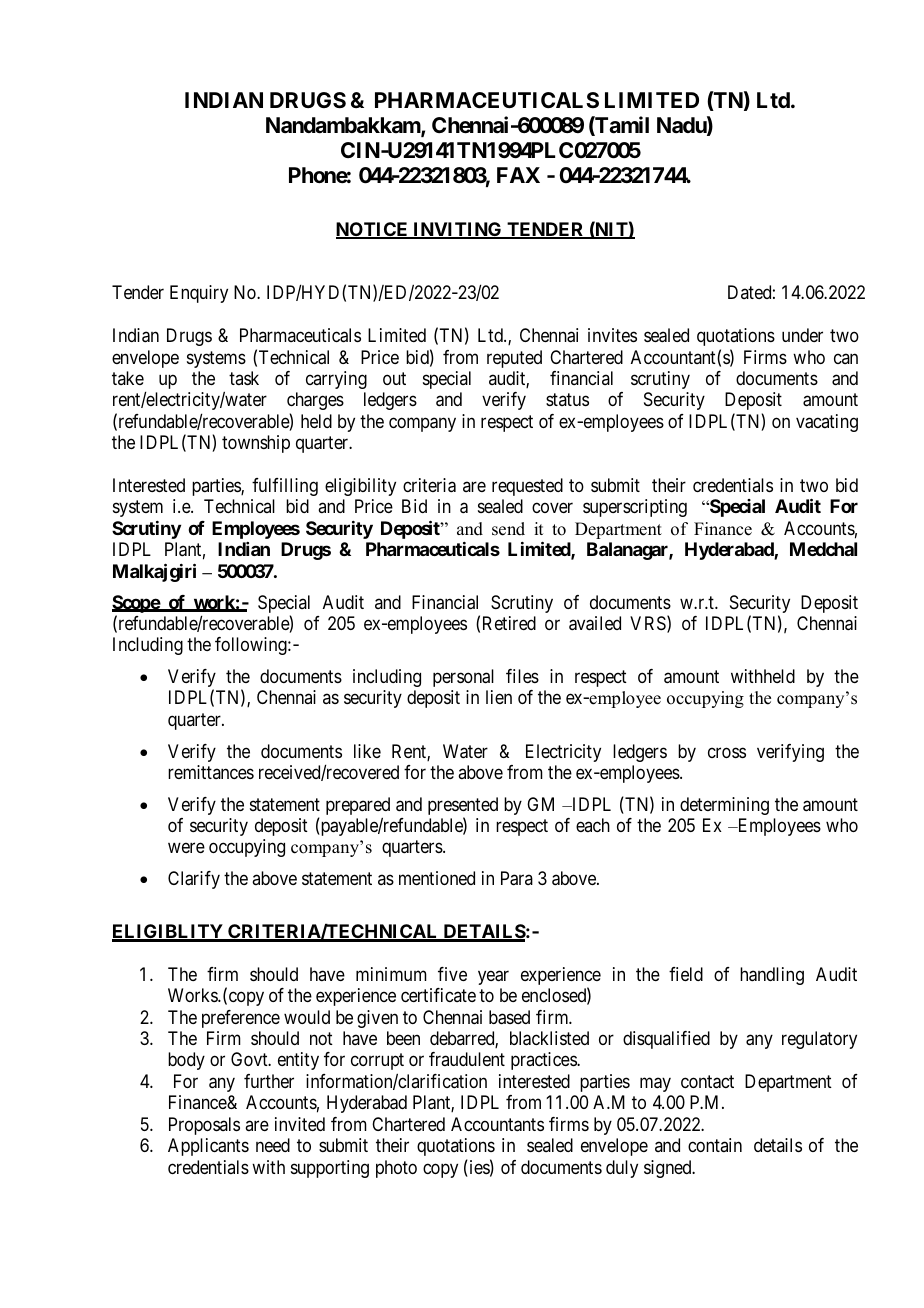 This screenshot has height=1308, width=924. Describe the element at coordinates (802, 335) in the screenshot. I see `under` at that location.
